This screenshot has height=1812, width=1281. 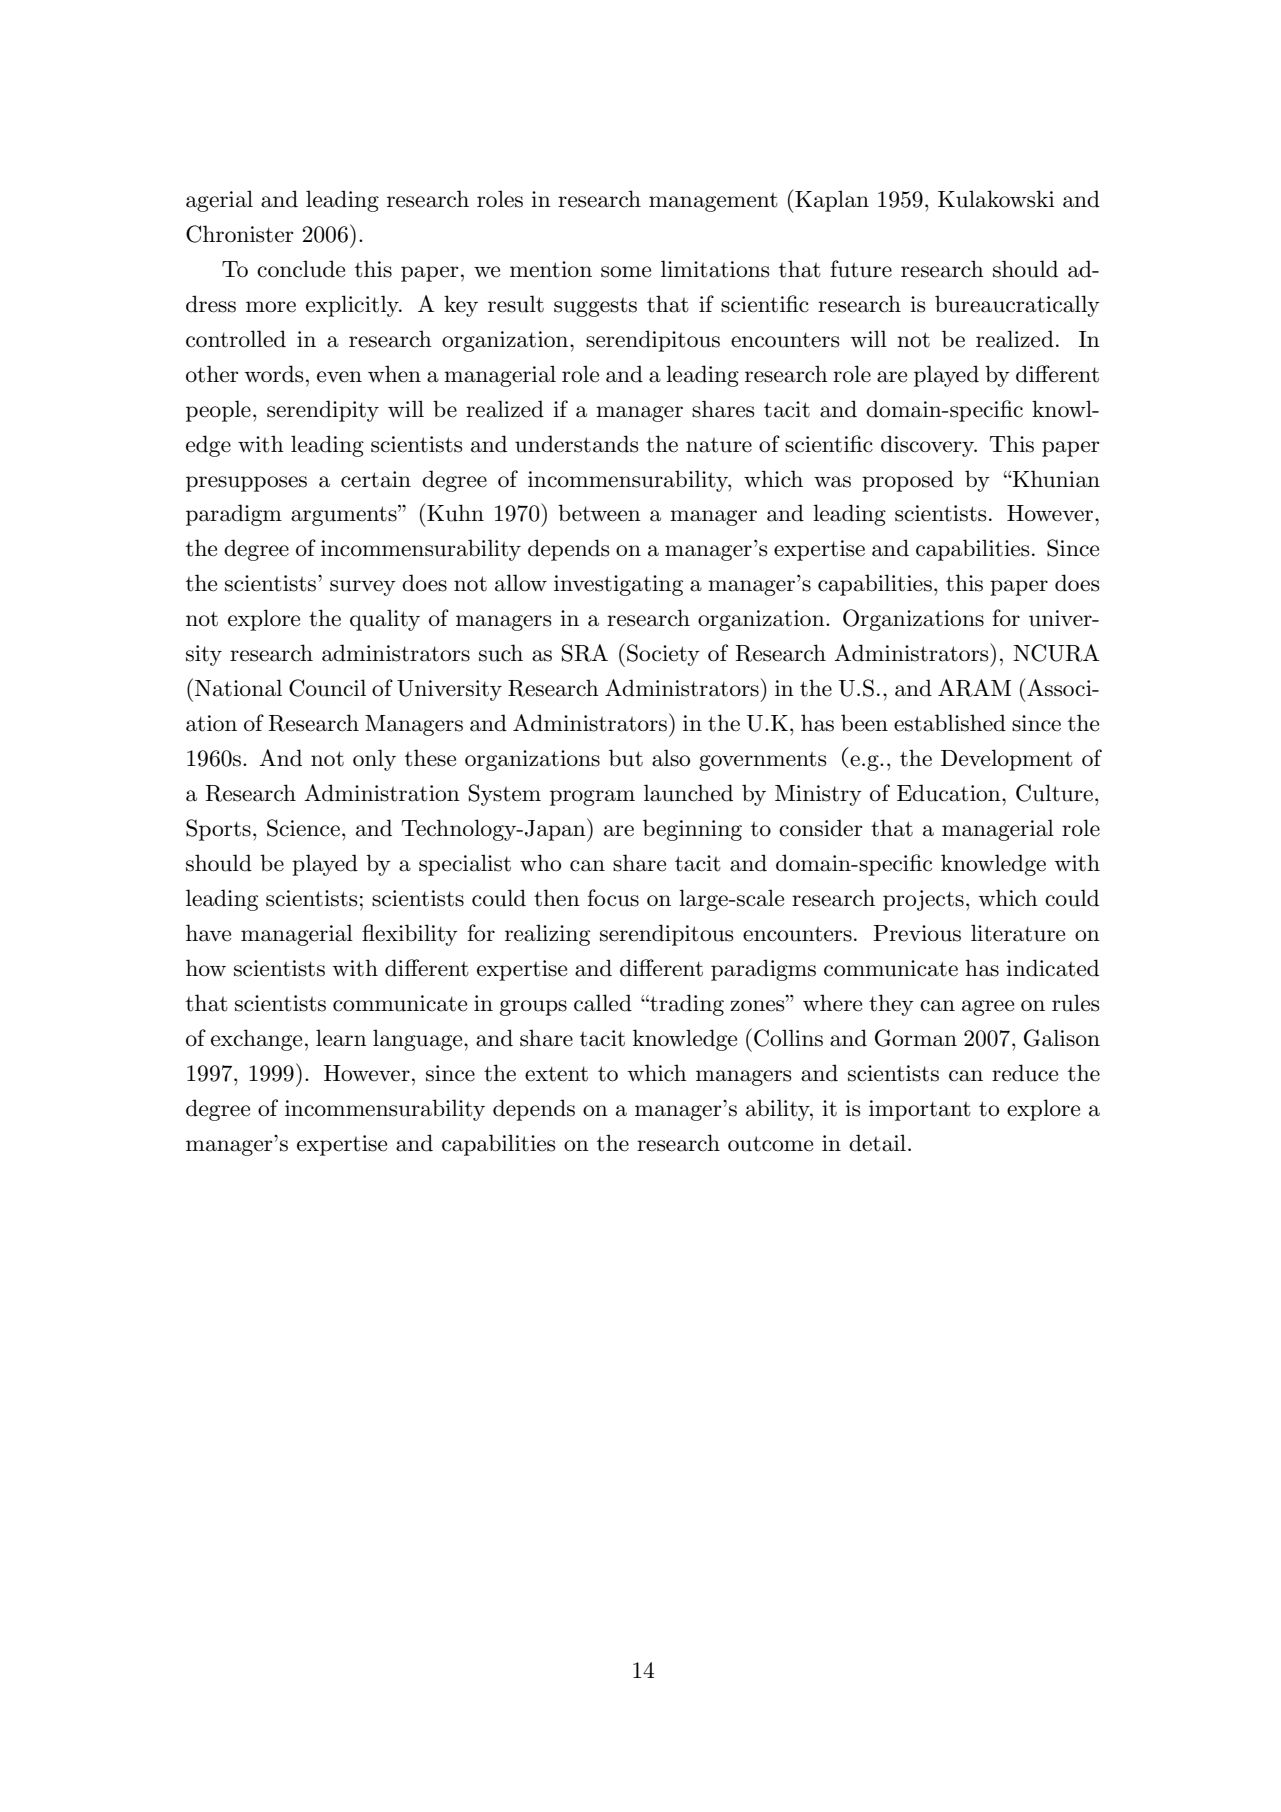 What do you see at coordinates (920, 1110) in the screenshot?
I see `important` at bounding box center [920, 1110].
